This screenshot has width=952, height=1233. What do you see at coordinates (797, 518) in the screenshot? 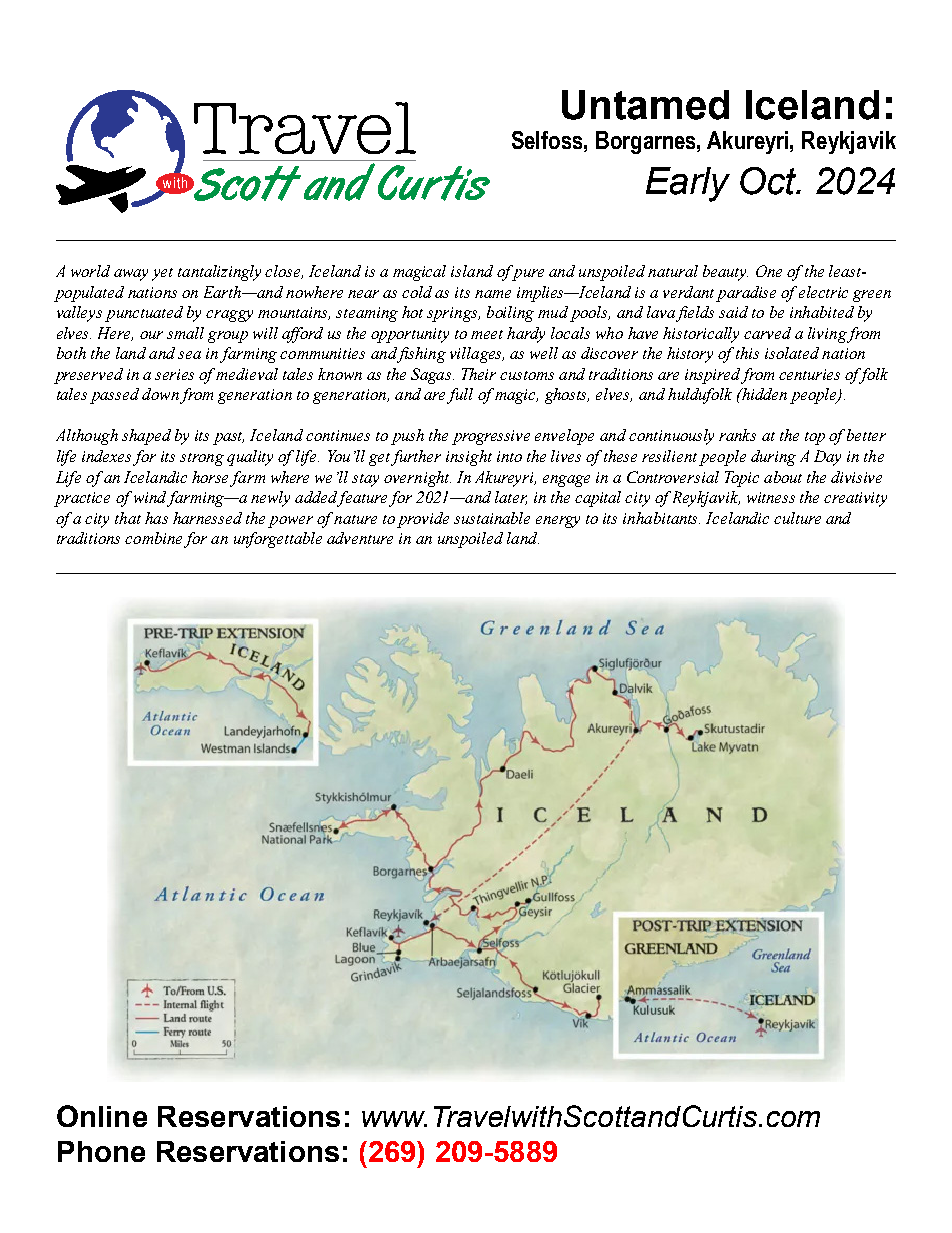
I see `culture` at bounding box center [797, 518].
